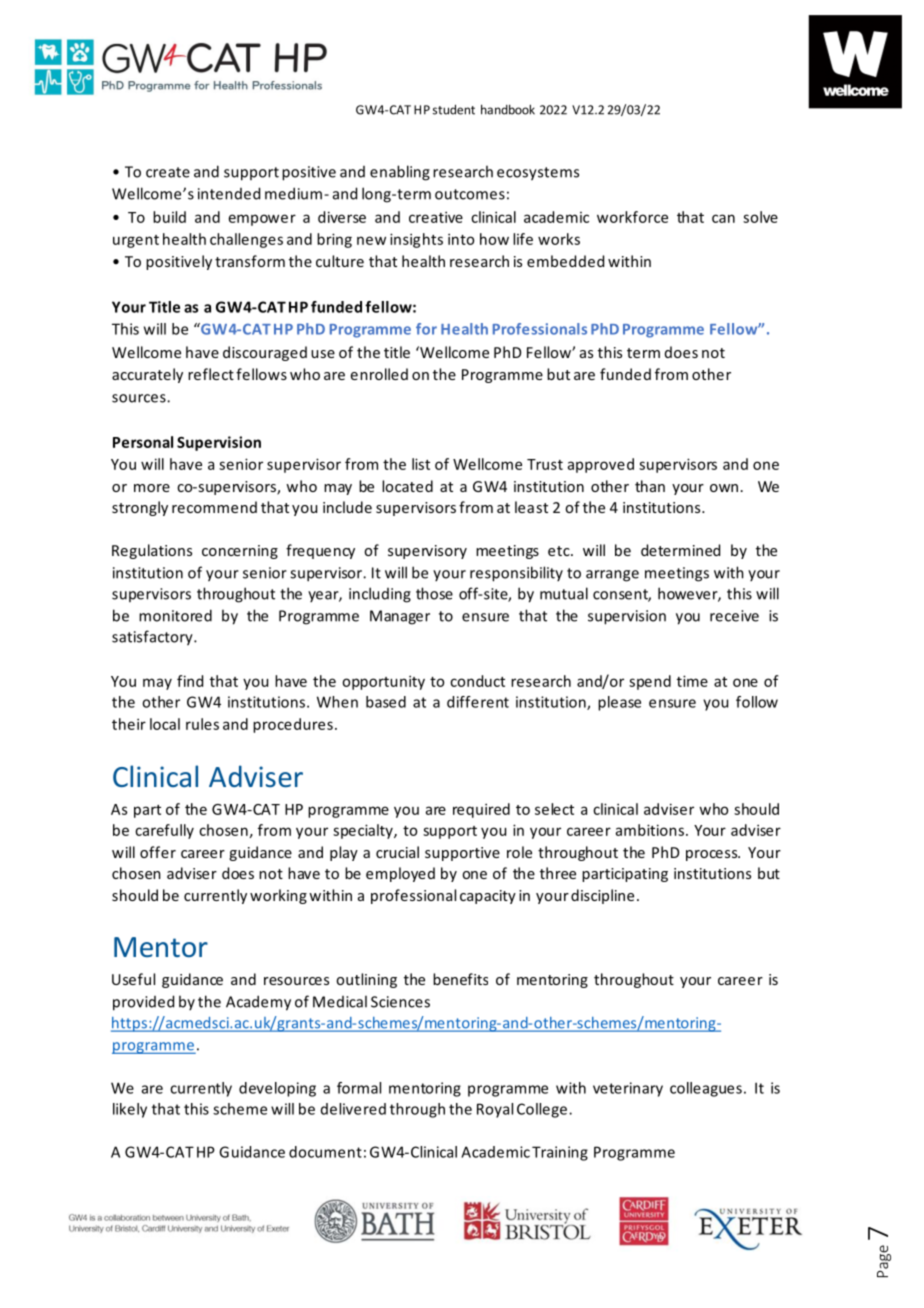 The image size is (924, 1308). I want to click on receive, so click(734, 616).
